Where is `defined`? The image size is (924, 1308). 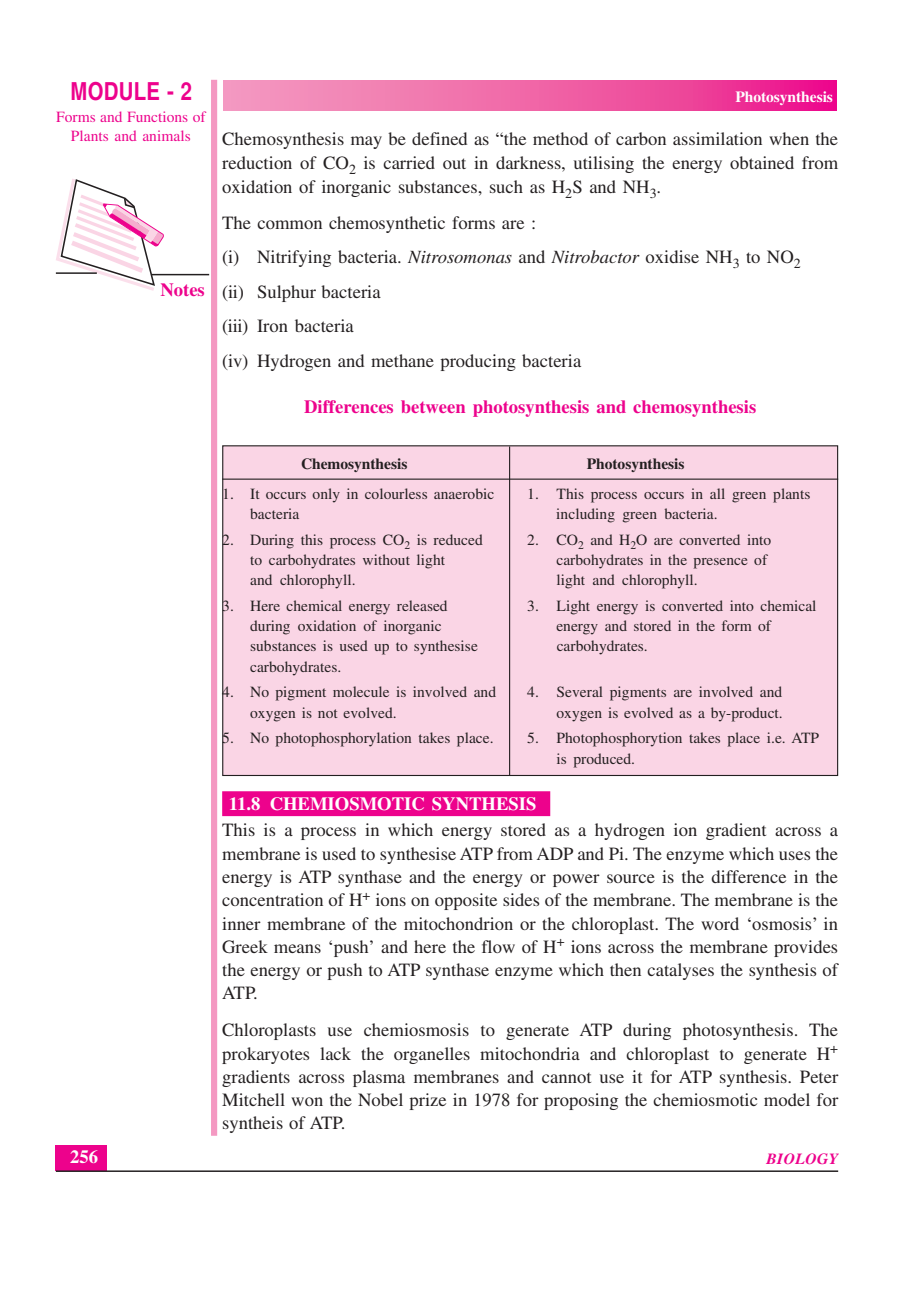 defined is located at coordinates (439, 138).
